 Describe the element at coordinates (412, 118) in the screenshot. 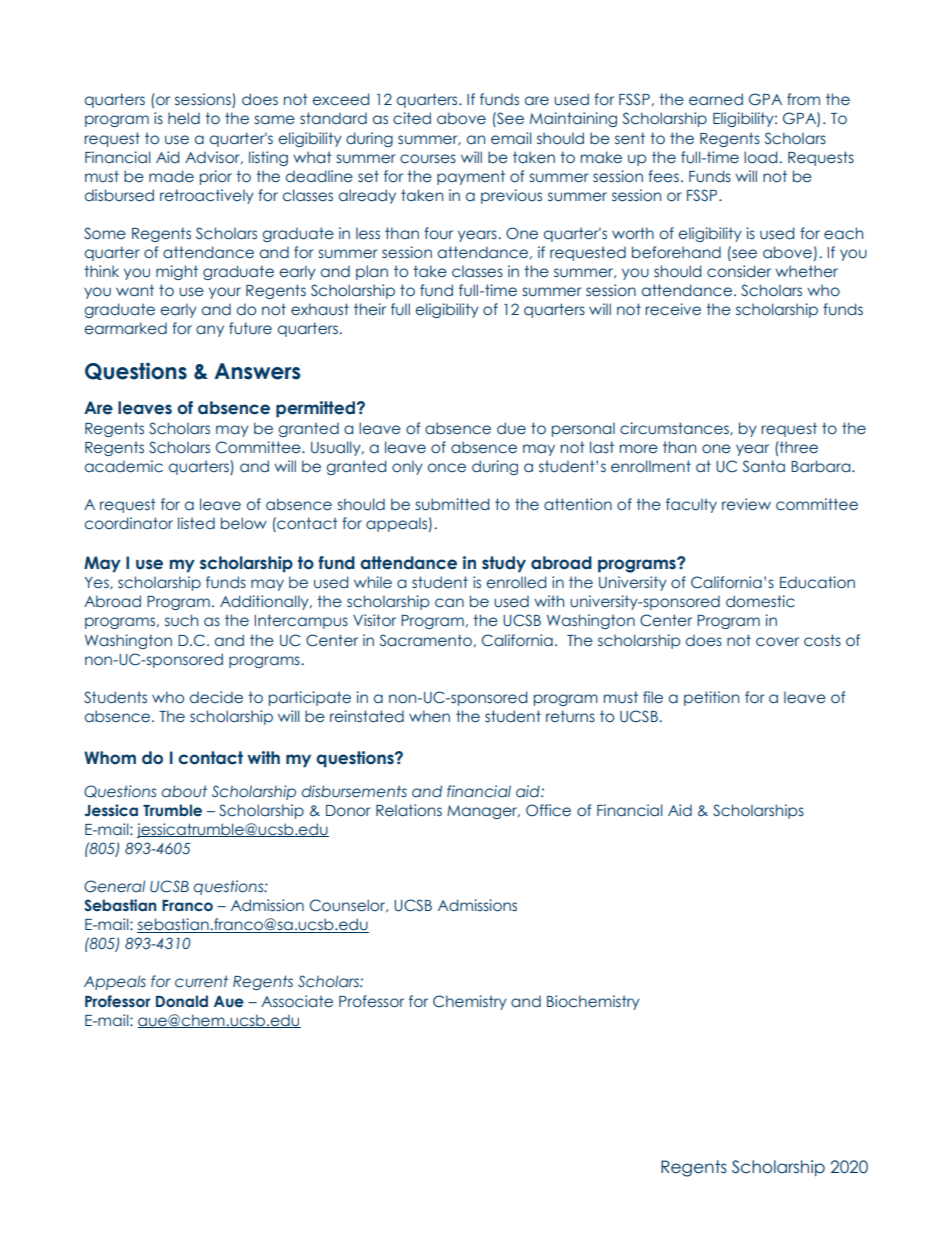

I see `cited` at that location.
